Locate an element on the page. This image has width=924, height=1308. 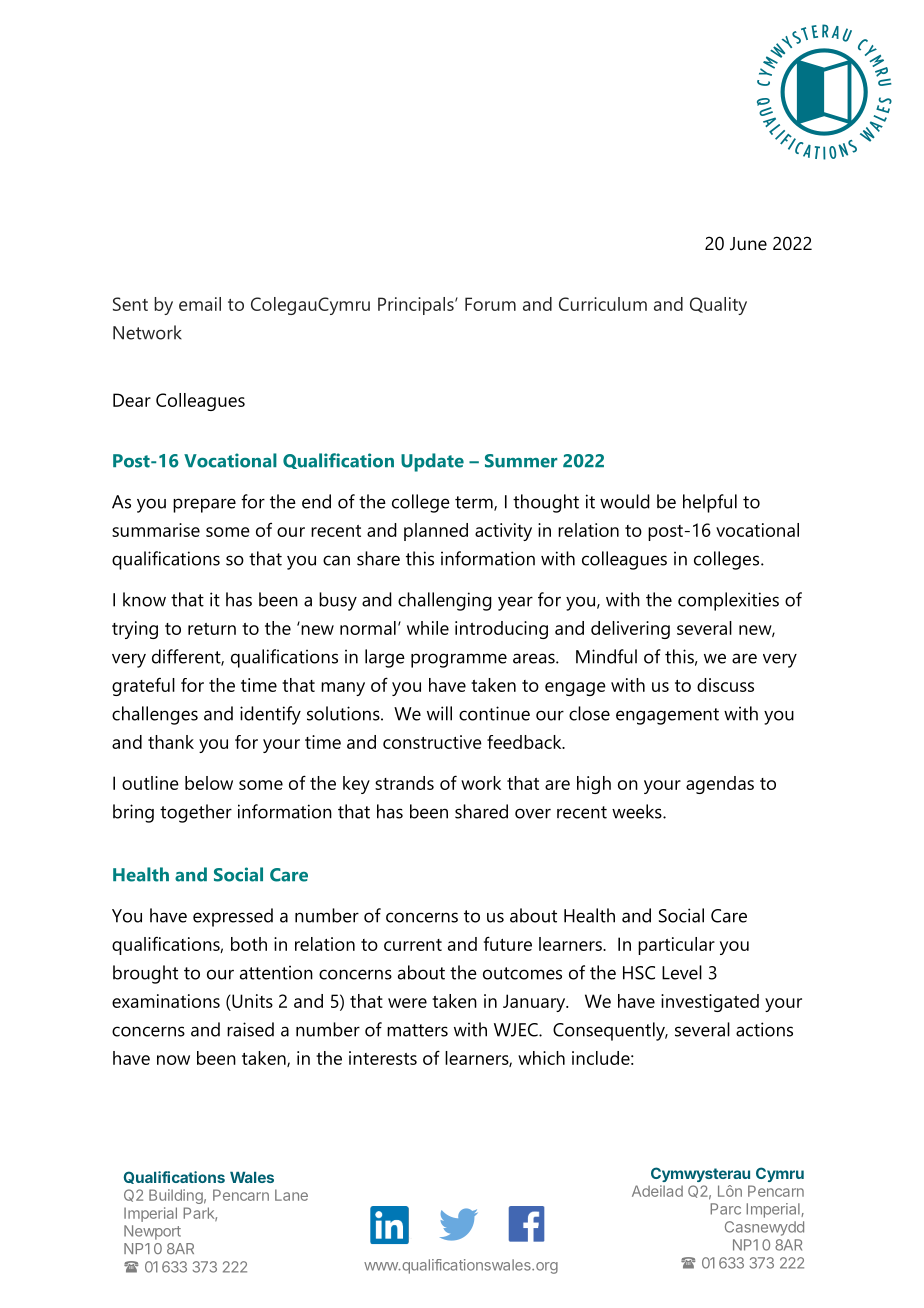
Principals is located at coordinates (417, 306).
